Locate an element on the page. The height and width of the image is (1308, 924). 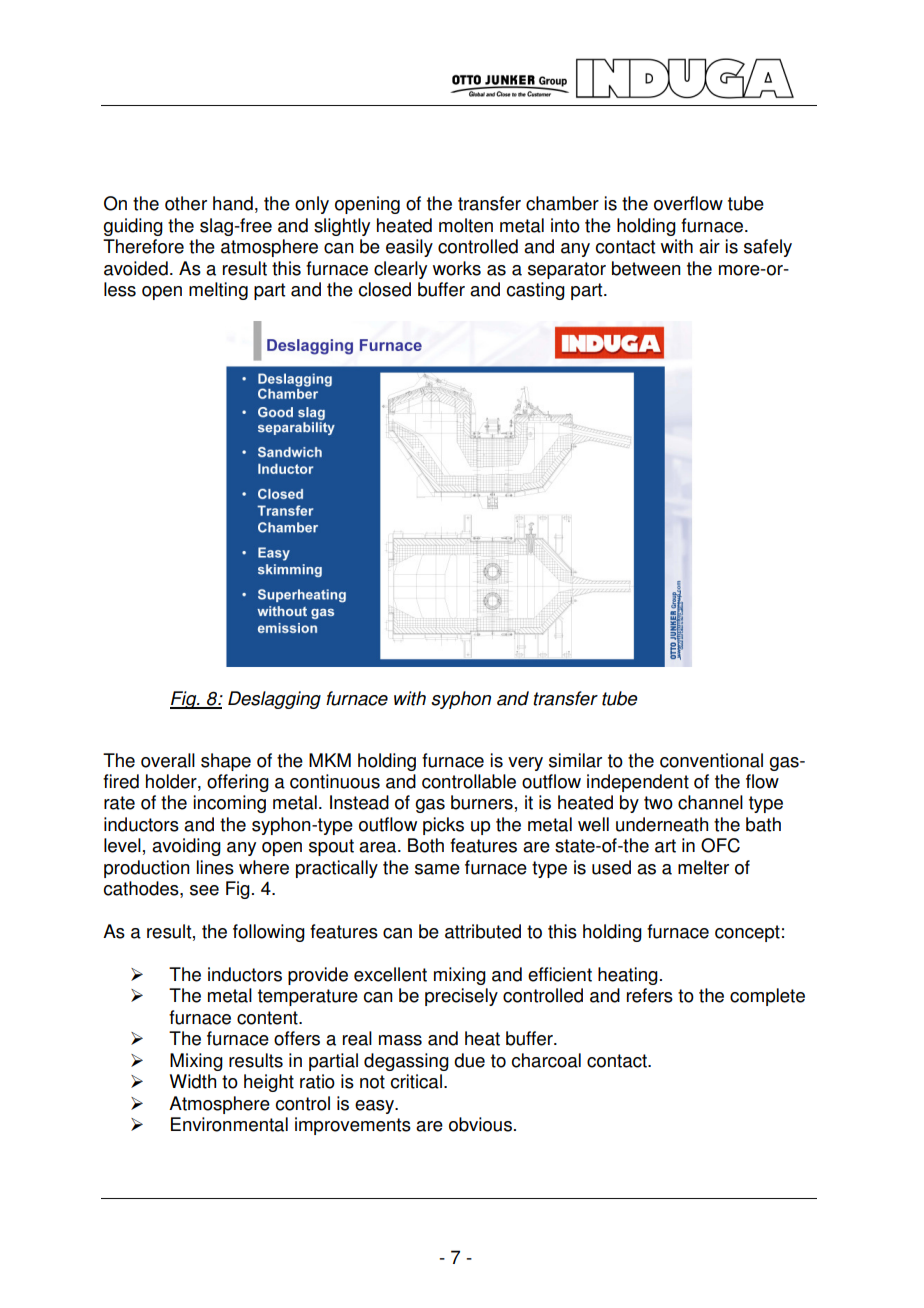
conventional is located at coordinates (711, 760).
